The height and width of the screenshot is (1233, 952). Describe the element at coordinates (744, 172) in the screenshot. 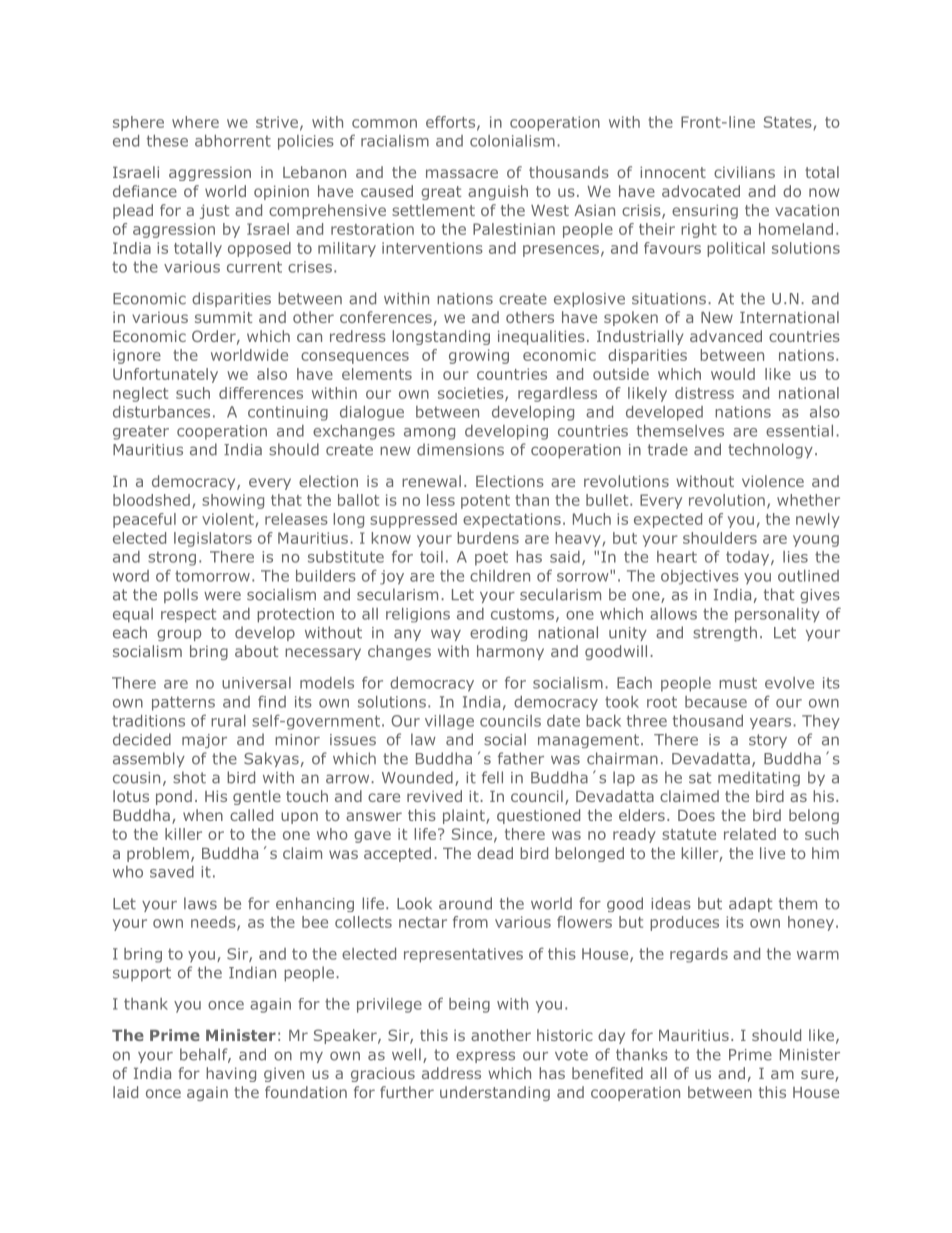

I see `civilians` at that location.
